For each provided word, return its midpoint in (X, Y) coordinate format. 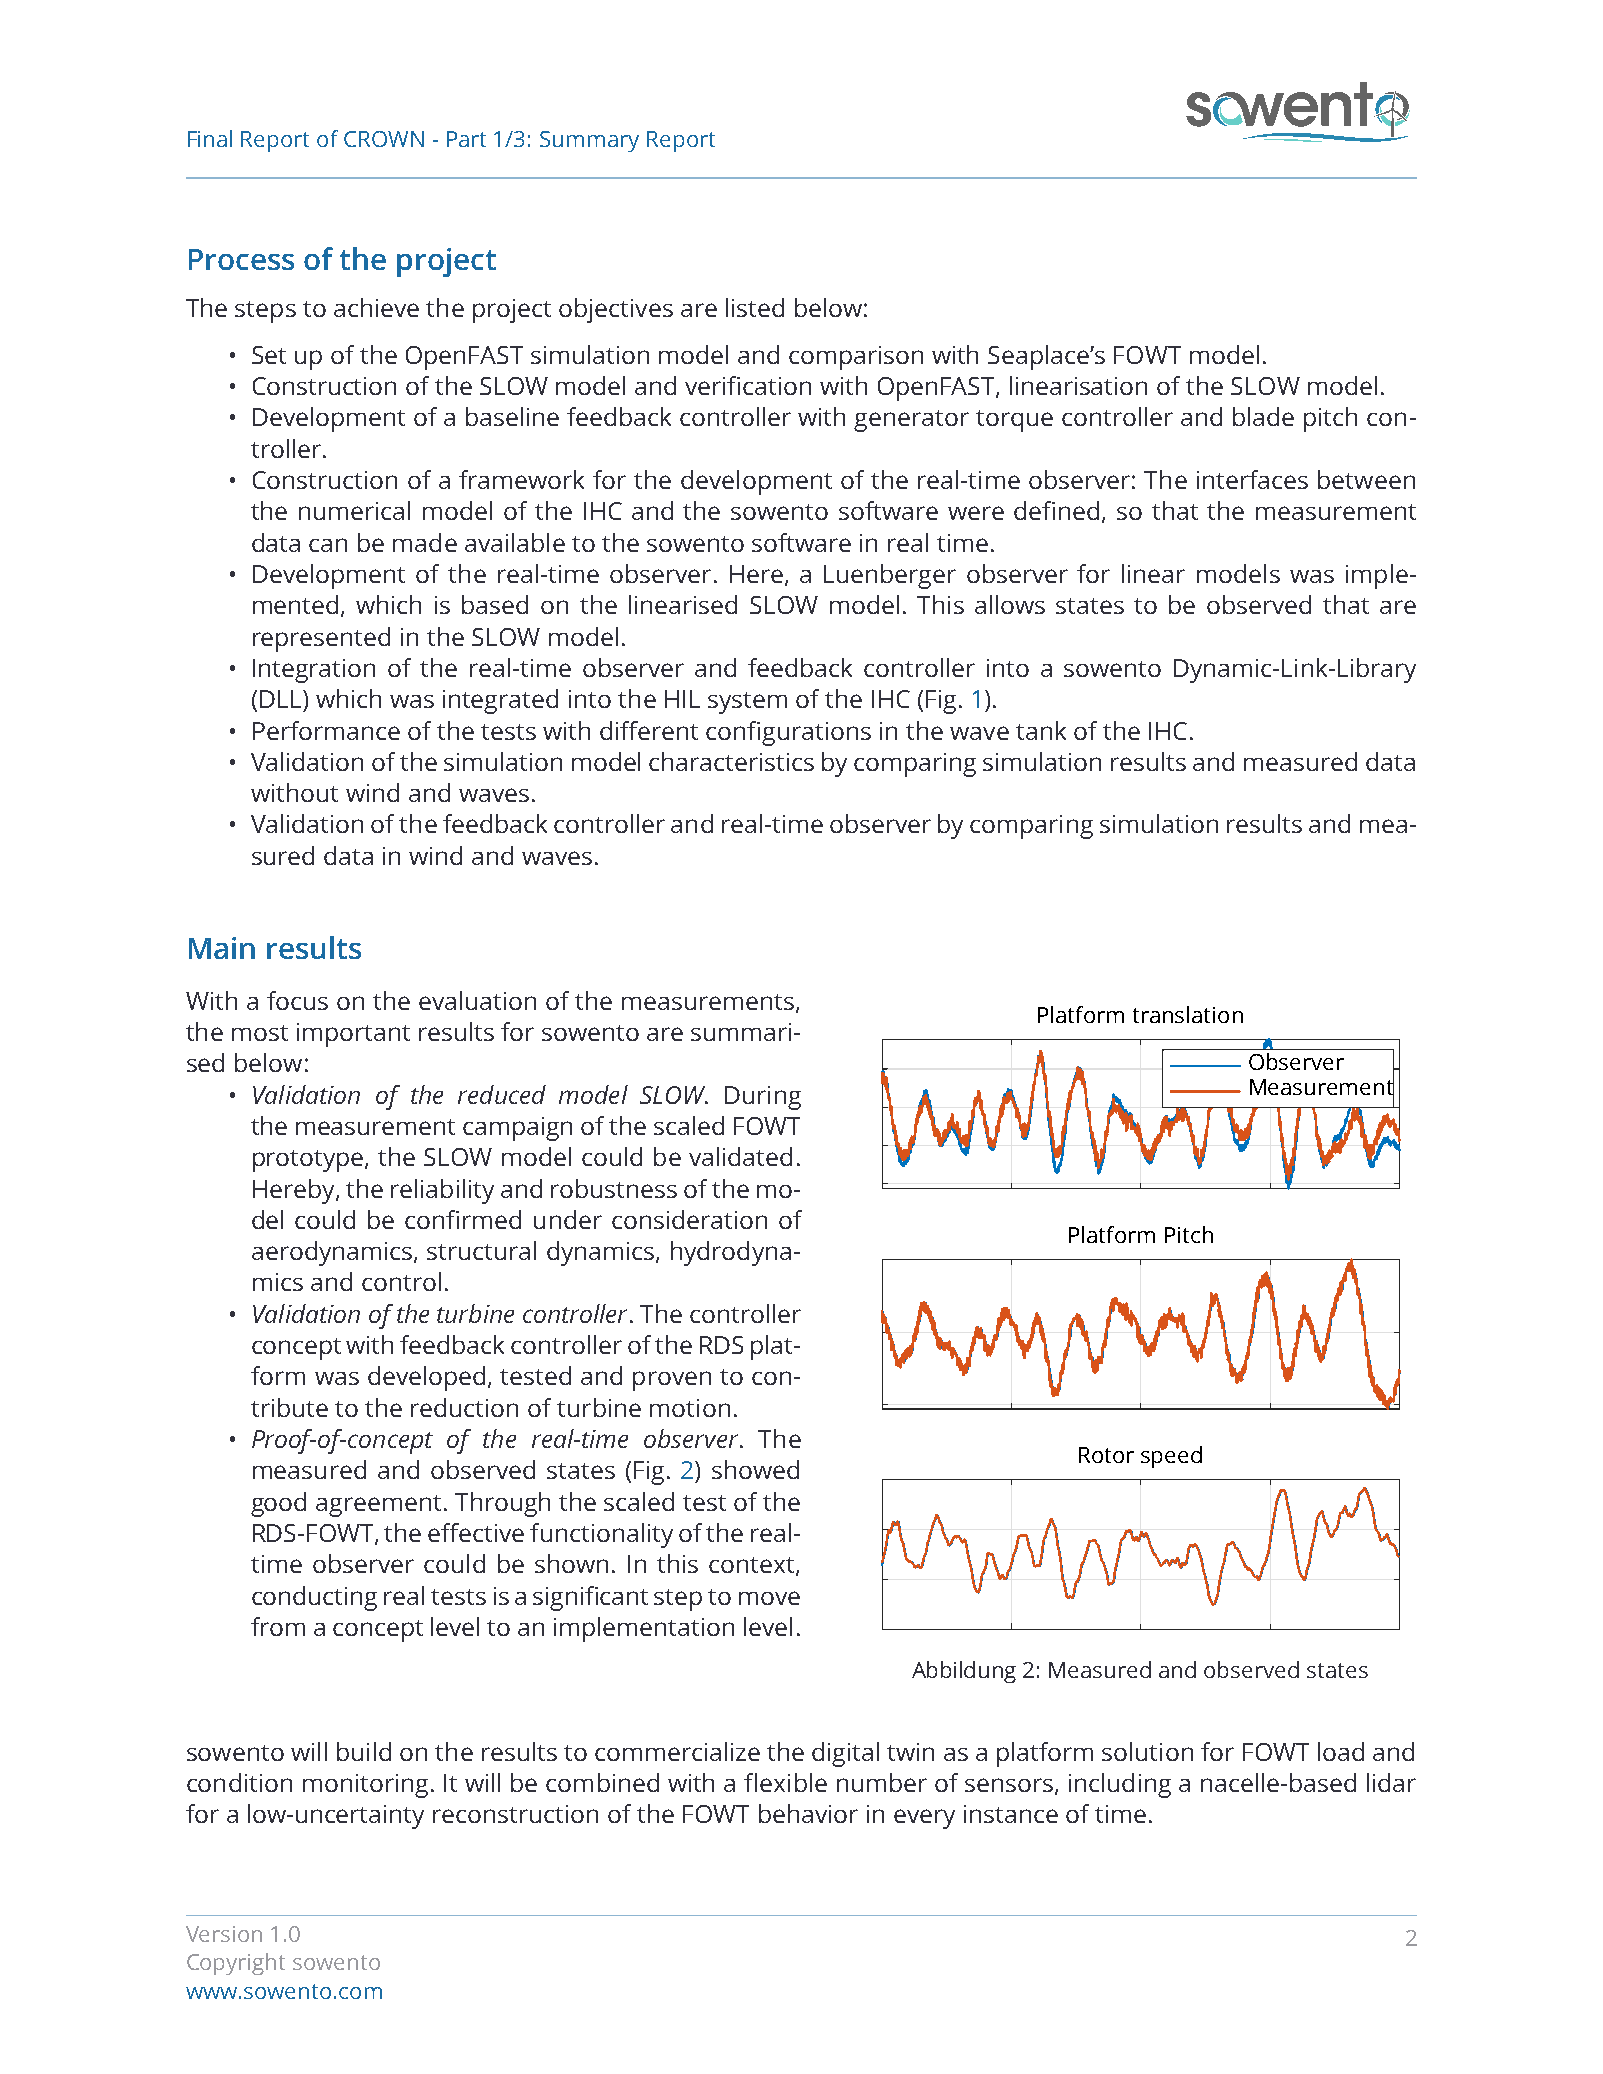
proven (672, 1381)
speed (1171, 1457)
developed (426, 1378)
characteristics (731, 761)
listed (755, 307)
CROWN (384, 139)
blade (1263, 416)
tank (1041, 730)
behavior (808, 1813)
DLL (282, 699)
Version (224, 1934)
